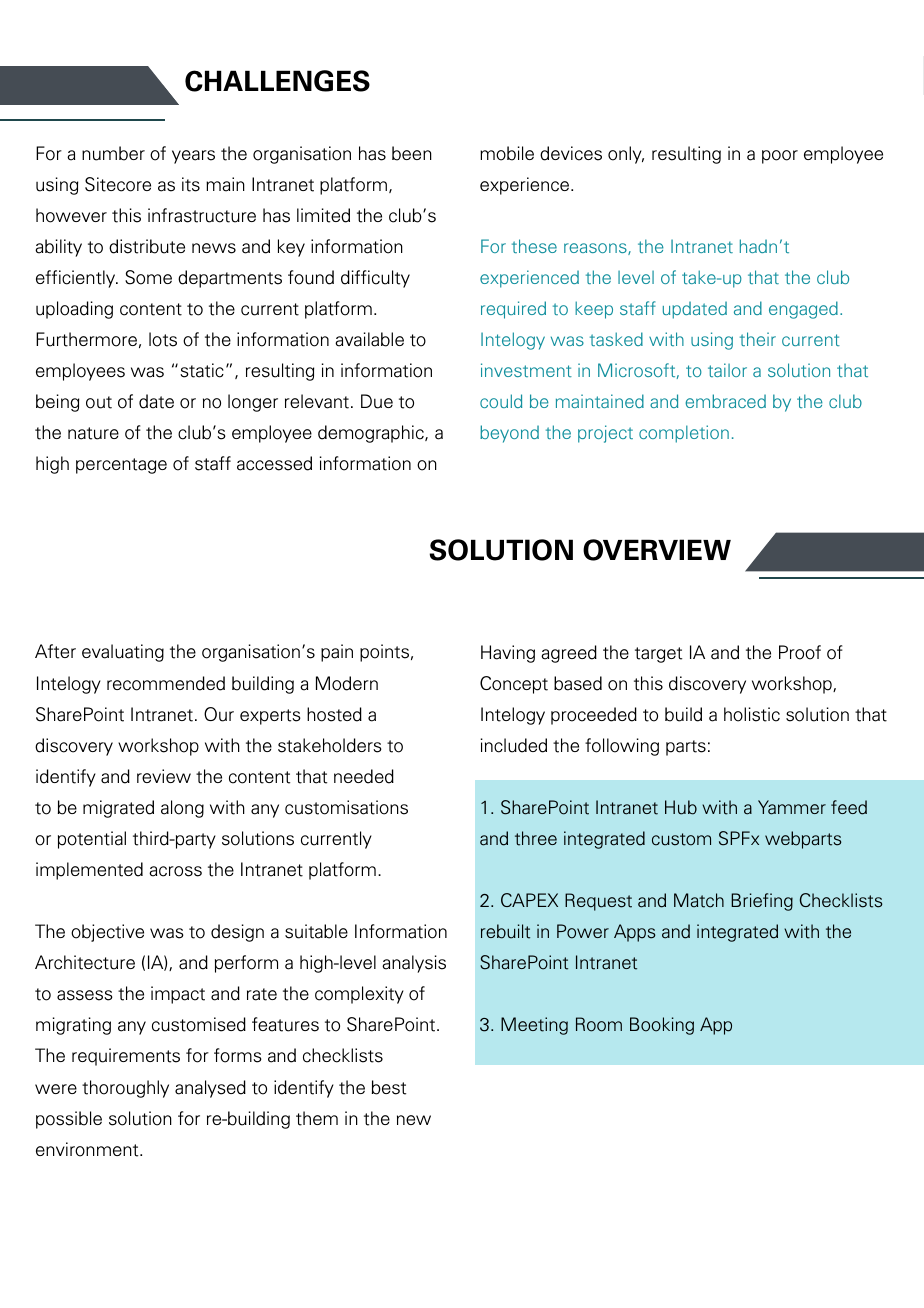 The height and width of the screenshot is (1308, 924). Describe the element at coordinates (508, 654) in the screenshot. I see `Having` at that location.
